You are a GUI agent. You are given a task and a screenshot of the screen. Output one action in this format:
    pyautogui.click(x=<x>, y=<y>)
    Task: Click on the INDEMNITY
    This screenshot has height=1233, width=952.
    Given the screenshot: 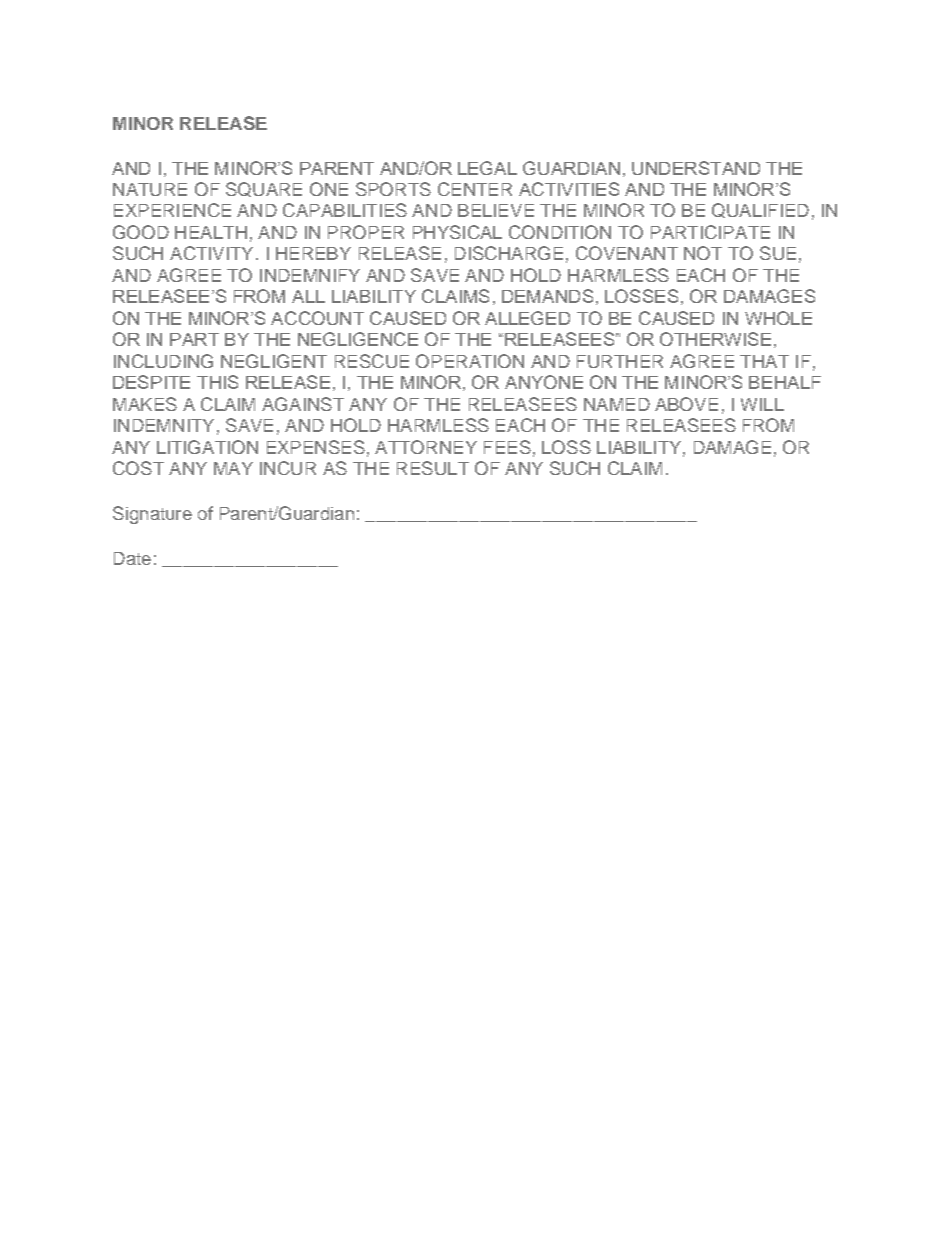 What is the action you would take?
    pyautogui.click(x=164, y=425)
